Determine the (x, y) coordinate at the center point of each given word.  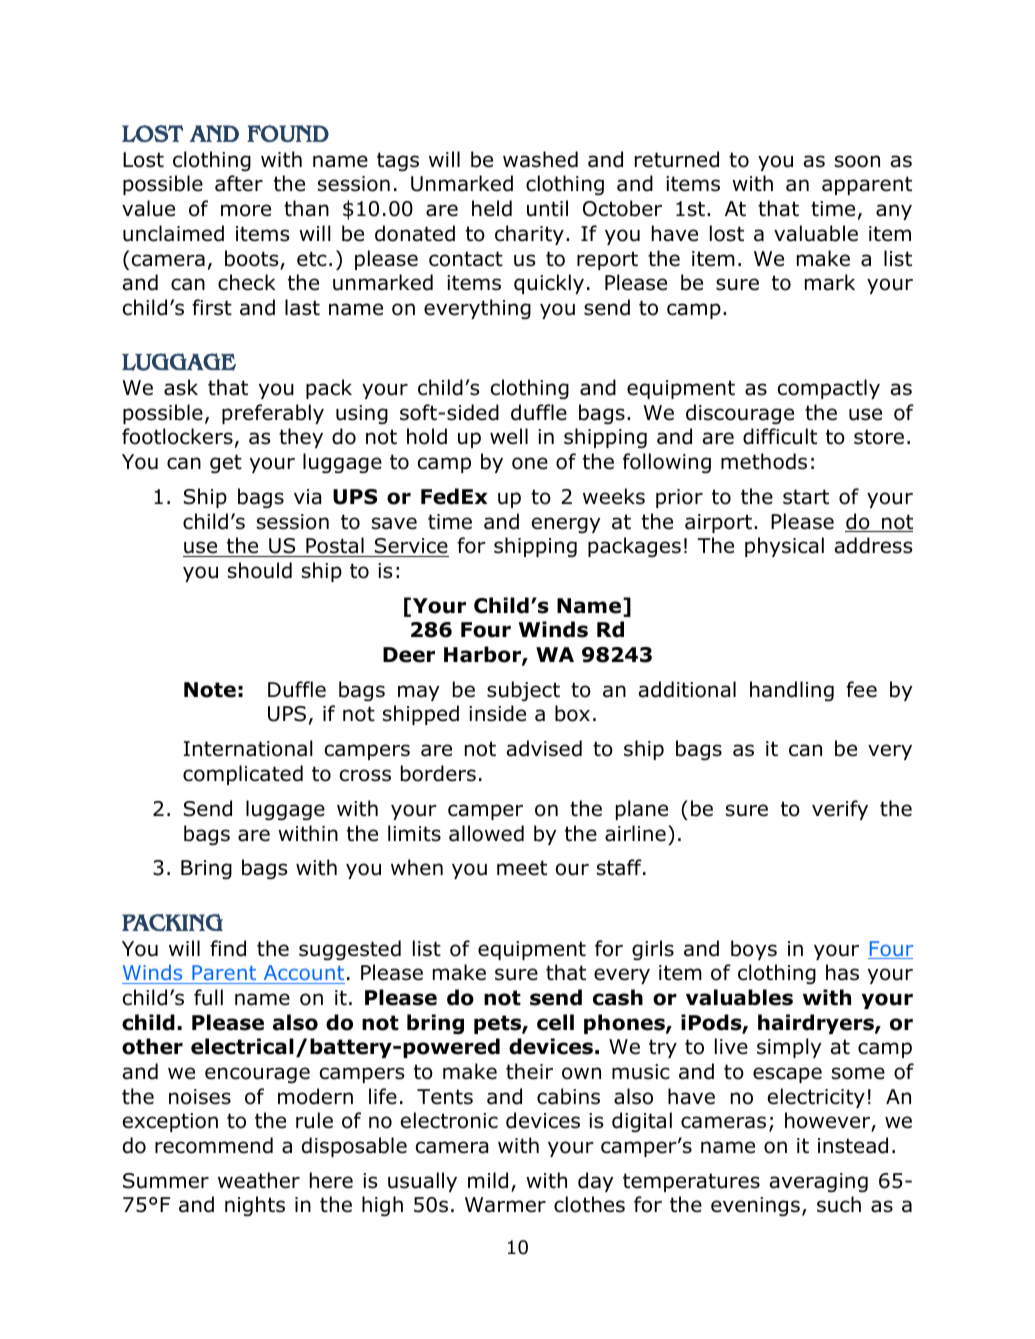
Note (210, 690)
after (239, 183)
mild (488, 1180)
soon (857, 161)
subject (523, 691)
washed (540, 159)
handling (792, 691)
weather (259, 1180)
